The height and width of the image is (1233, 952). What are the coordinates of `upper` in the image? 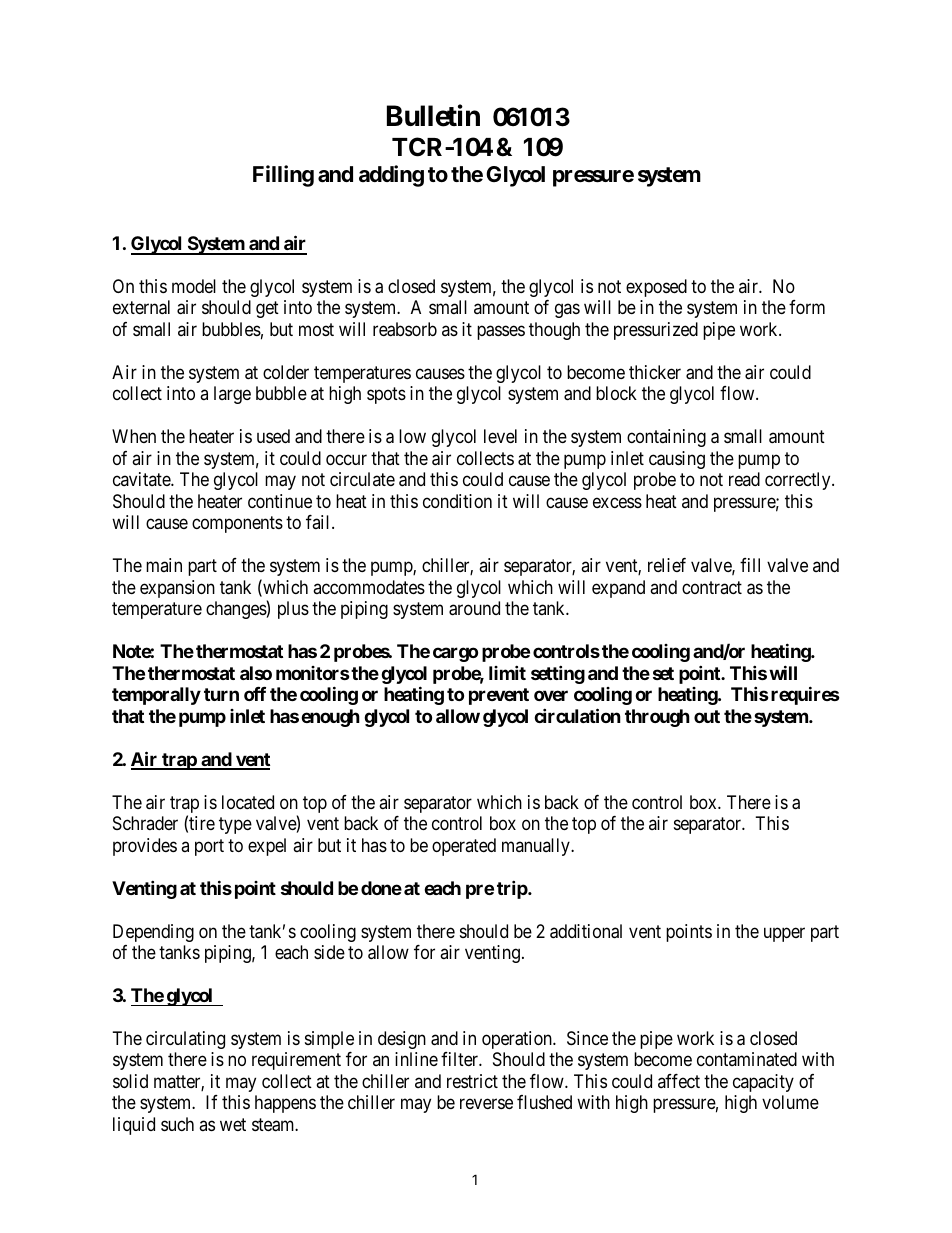 It's located at (784, 934).
